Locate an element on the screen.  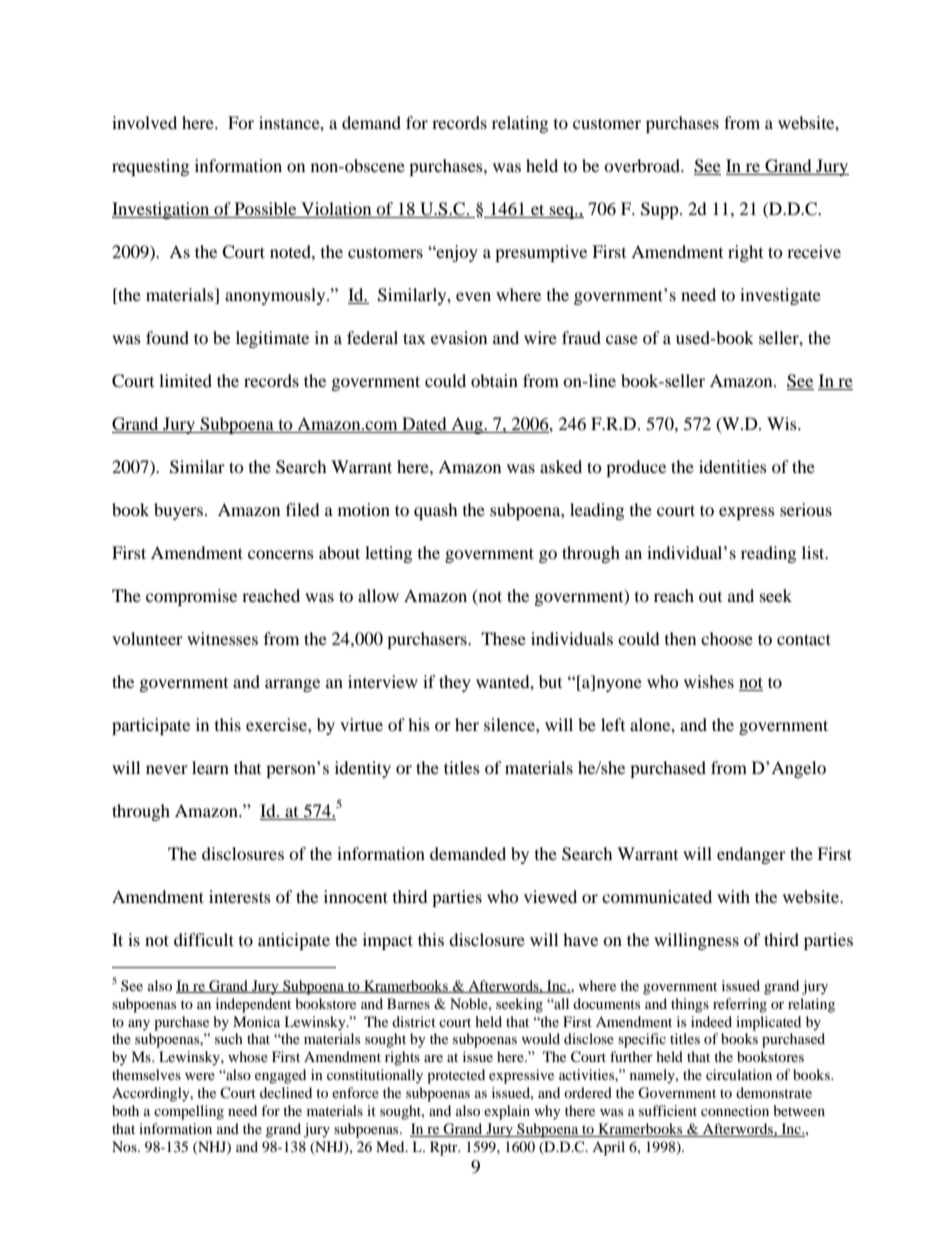
enjoy is located at coordinates (456, 253).
